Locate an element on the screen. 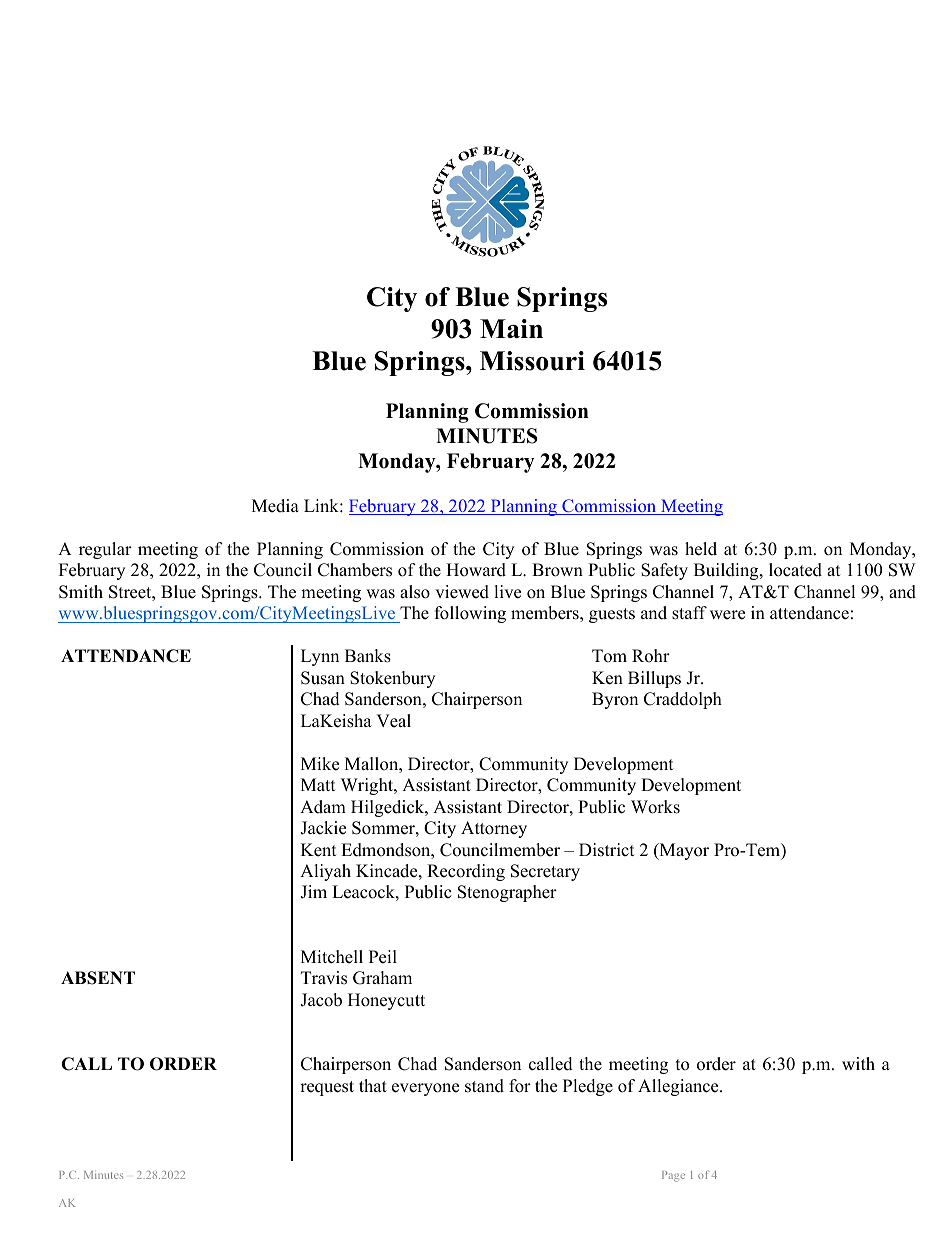 This screenshot has height=1233, width=952. request is located at coordinates (327, 1088).
